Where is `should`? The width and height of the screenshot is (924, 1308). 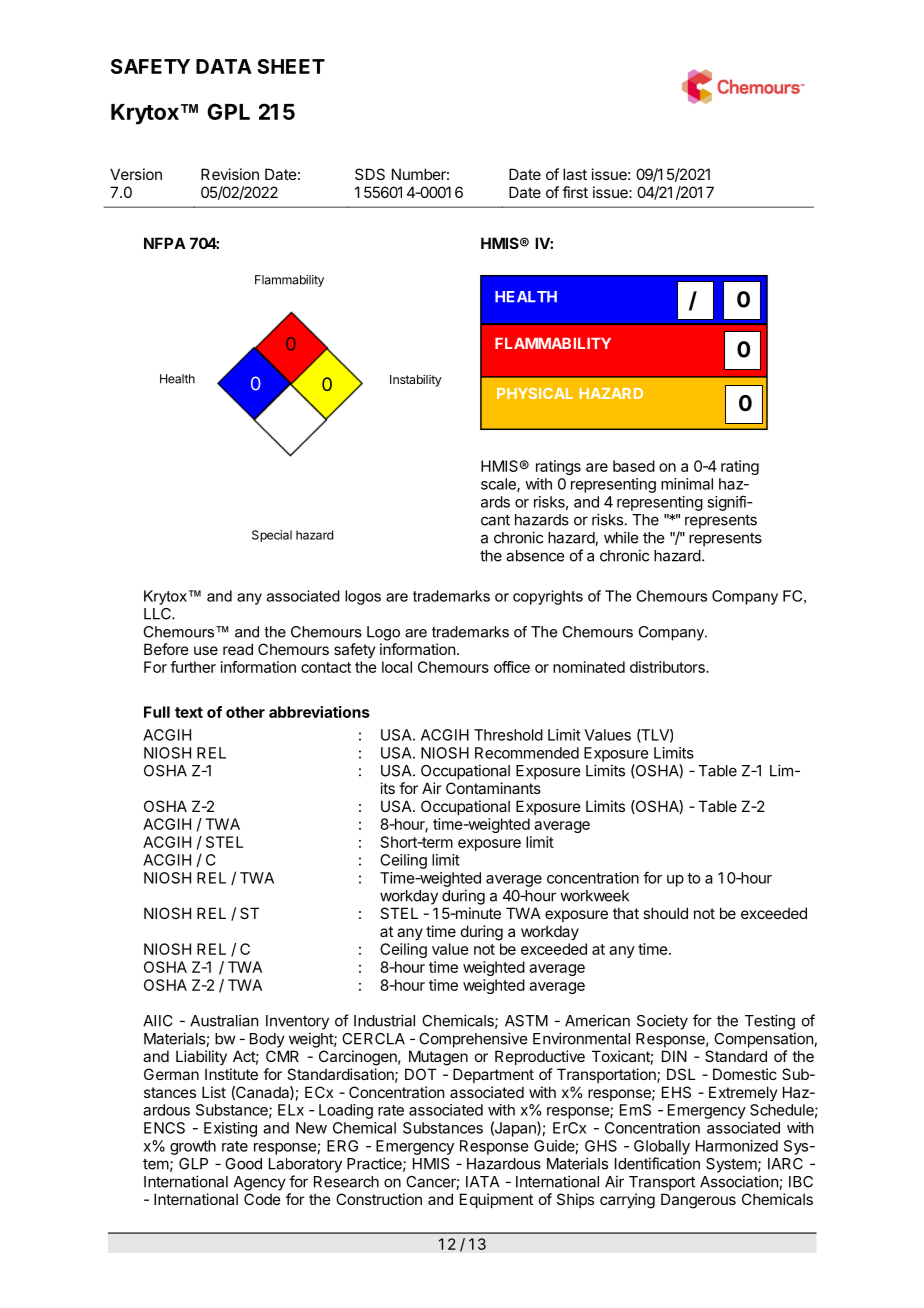 should is located at coordinates (665, 913).
